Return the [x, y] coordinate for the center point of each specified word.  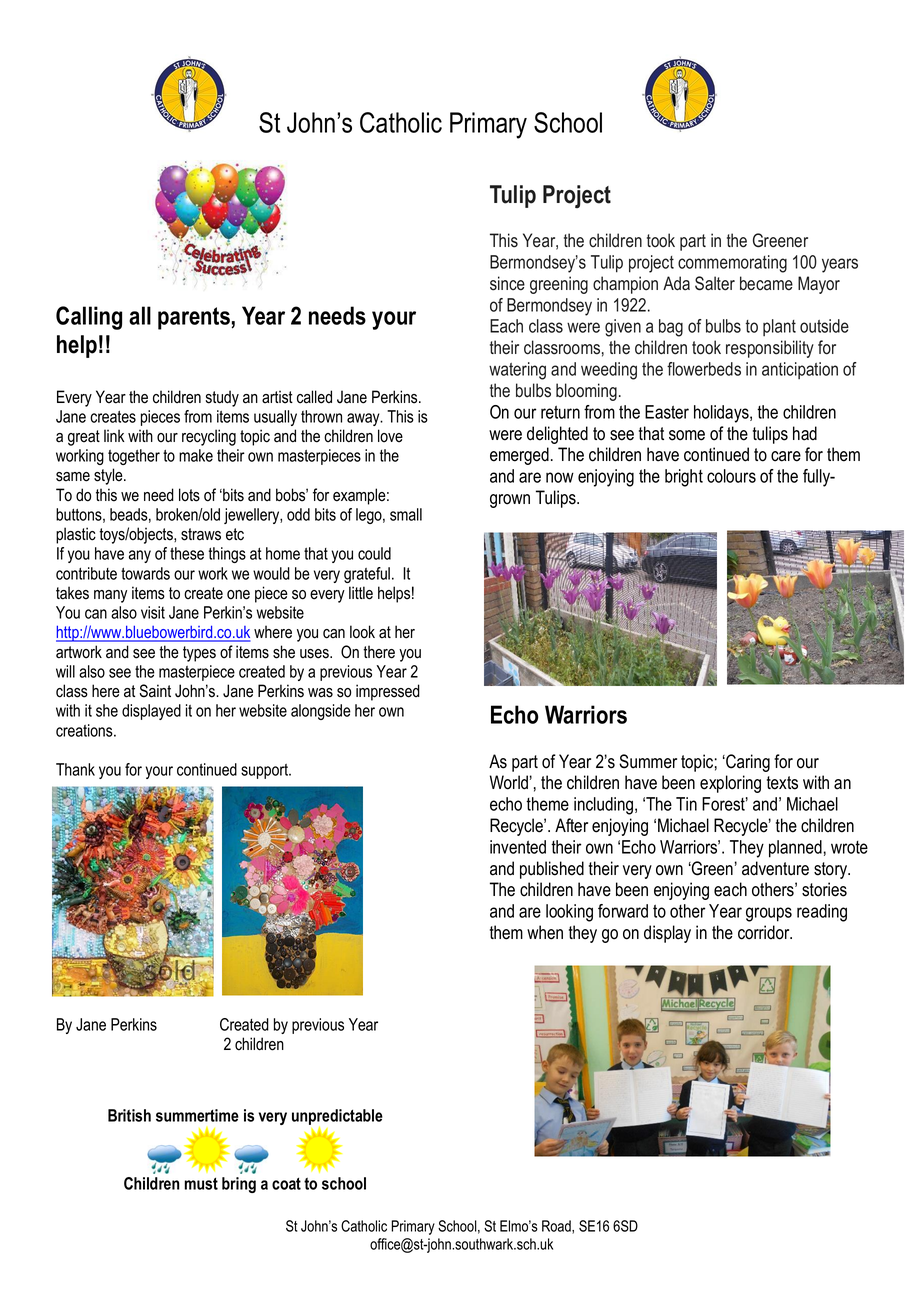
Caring [747, 763]
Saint [155, 691]
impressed [388, 692]
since [507, 283]
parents [194, 318]
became [766, 283]
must [201, 1183]
